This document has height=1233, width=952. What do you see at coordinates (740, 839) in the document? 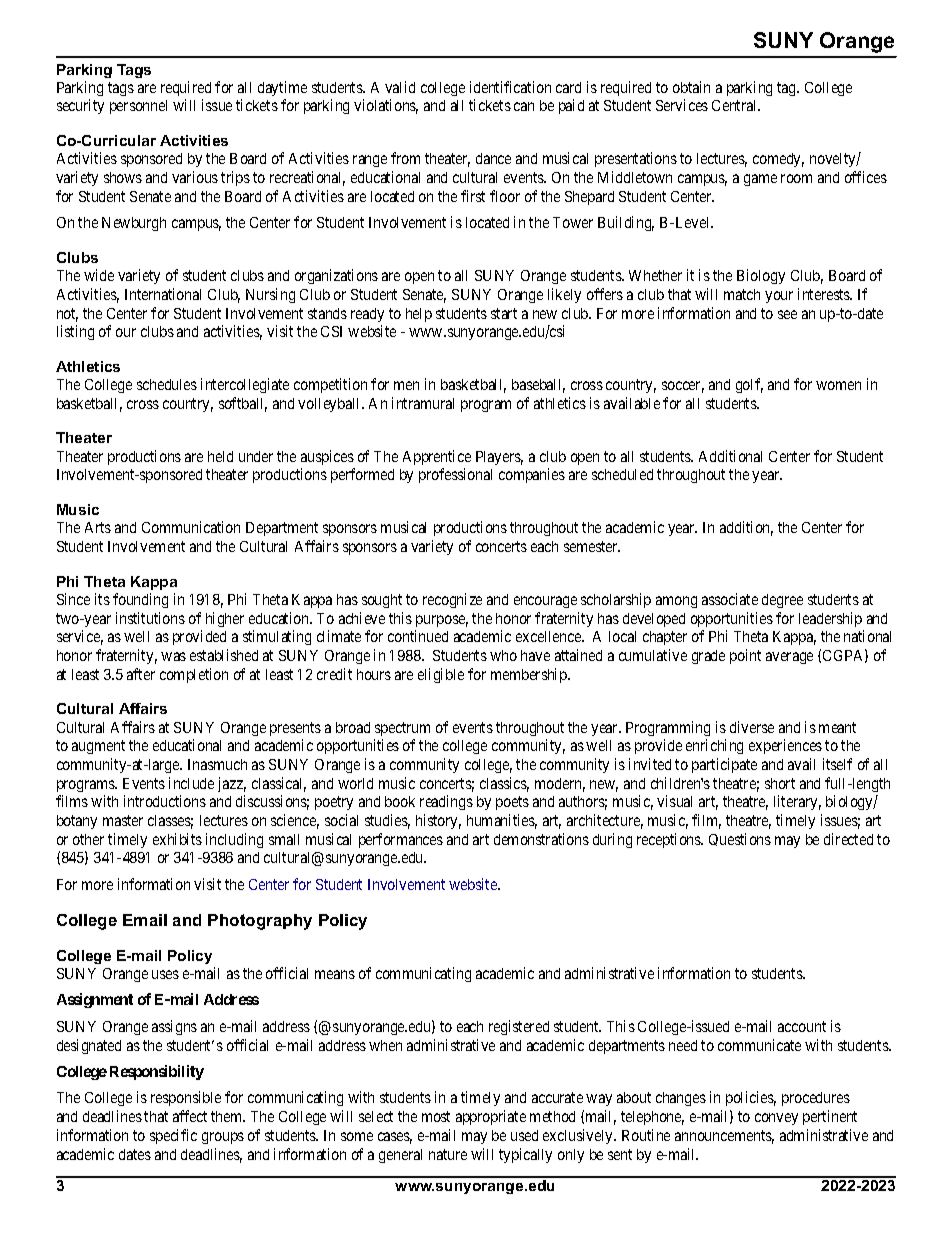
I see `Questions` at bounding box center [740, 839].
